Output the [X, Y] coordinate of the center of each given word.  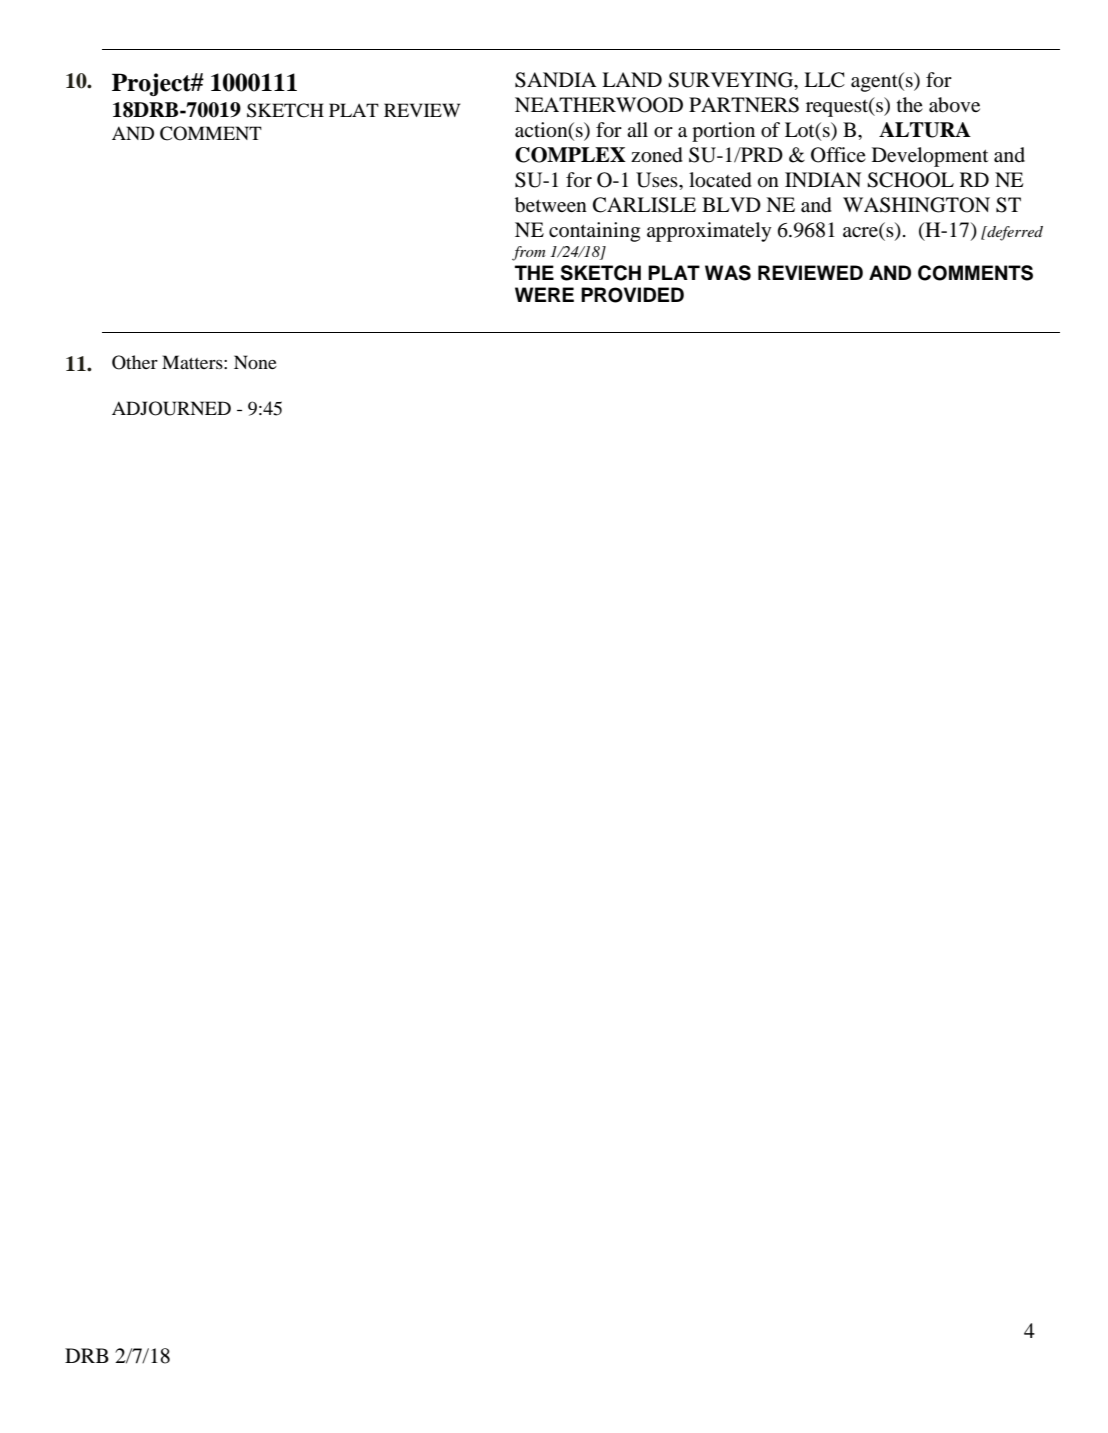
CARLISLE [644, 205]
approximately [709, 232]
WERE [544, 294]
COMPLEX [570, 155]
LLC [824, 80]
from [528, 253]
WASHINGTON [916, 205]
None [255, 362]
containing [594, 232]
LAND [632, 79]
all [637, 129]
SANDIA [556, 80]
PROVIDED [632, 295]
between [551, 205]
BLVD [731, 204]
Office [838, 155]
